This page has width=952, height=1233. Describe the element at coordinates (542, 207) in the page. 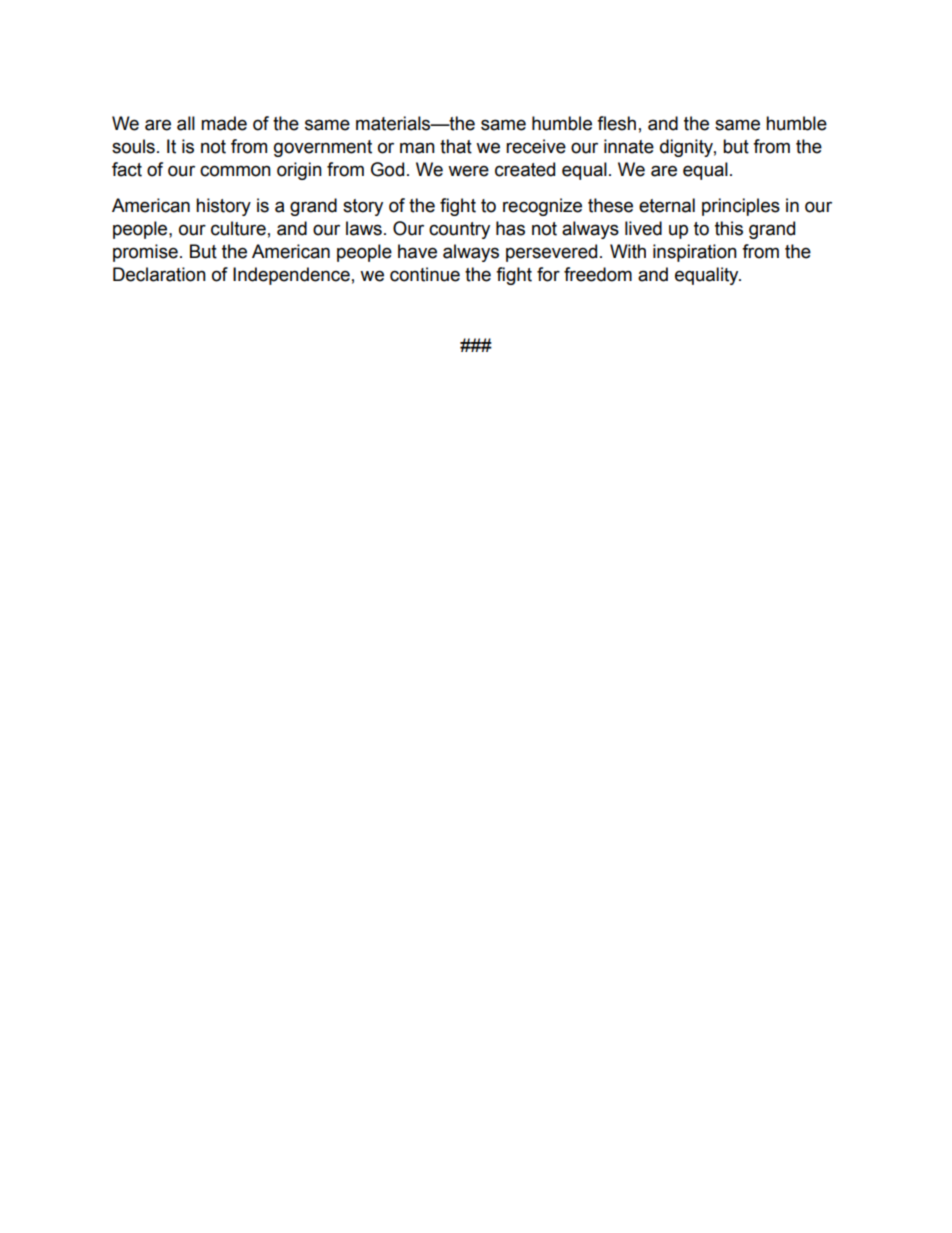

I see `recognize` at that location.
